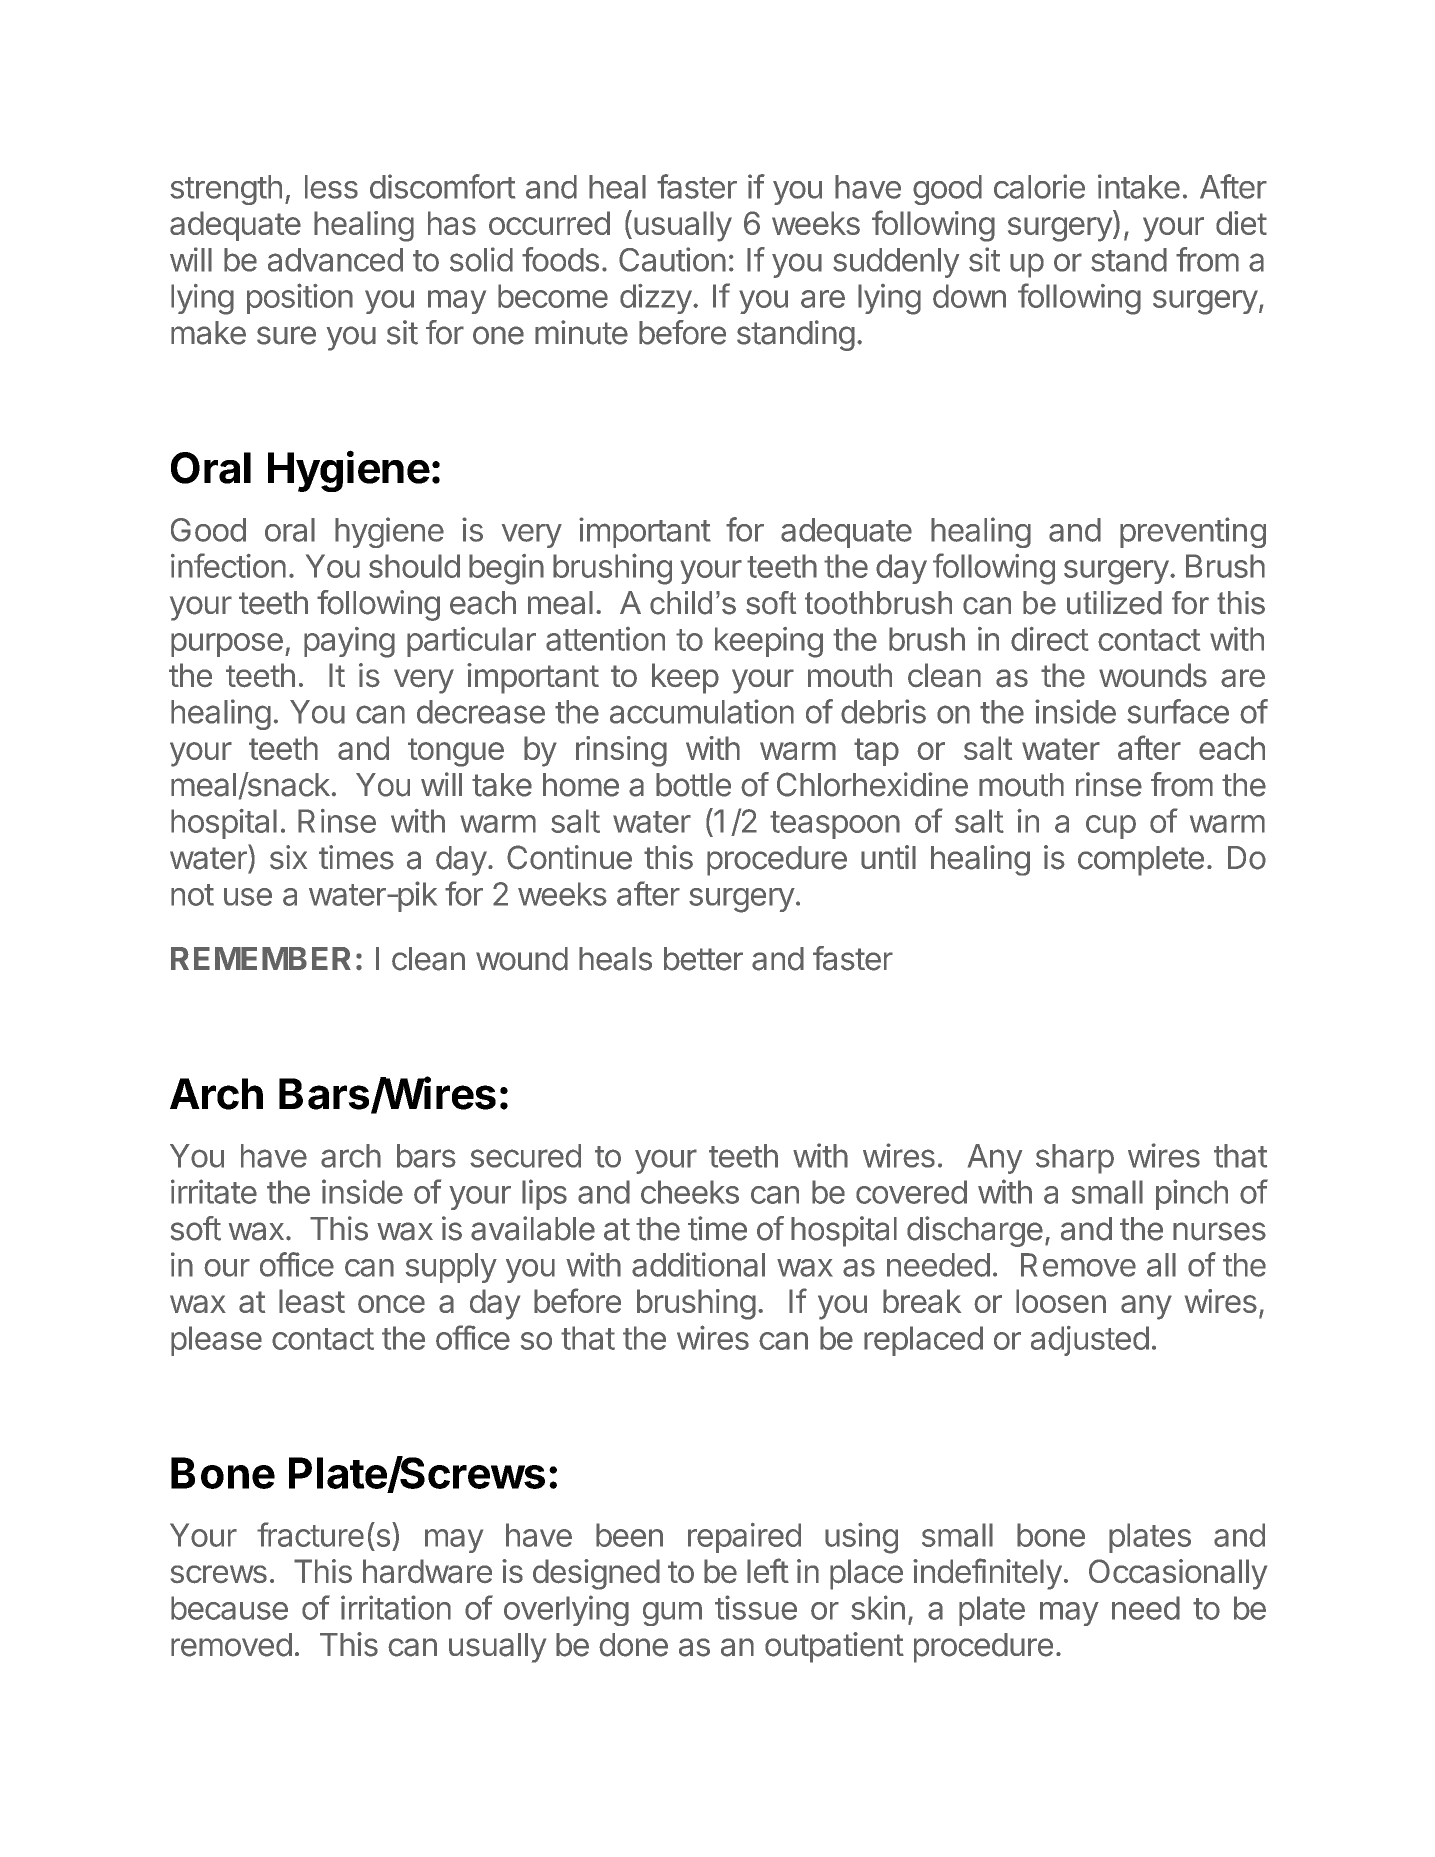  I want to click on irritation, so click(396, 1607).
